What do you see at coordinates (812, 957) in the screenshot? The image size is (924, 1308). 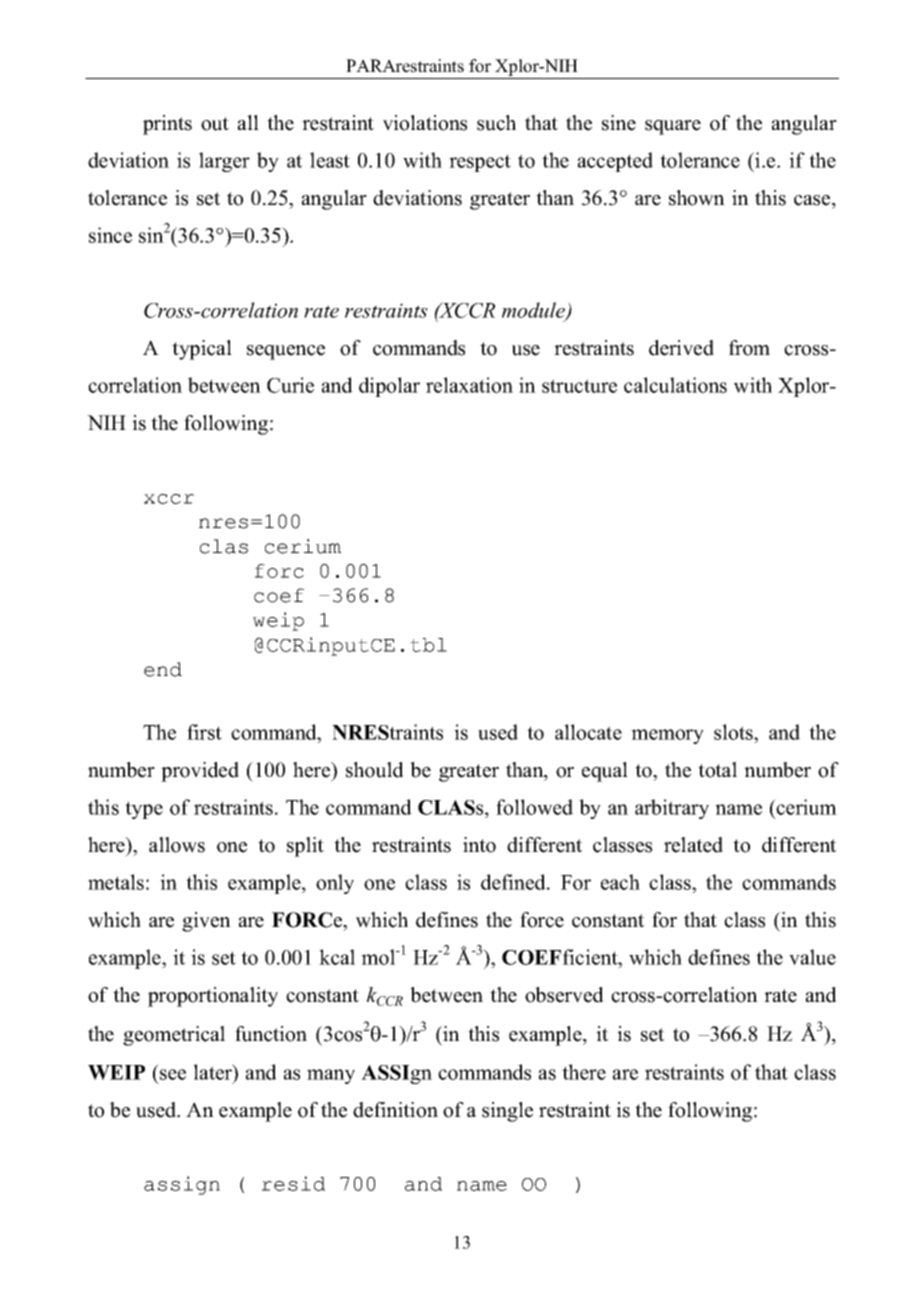 I see `value` at bounding box center [812, 957].
